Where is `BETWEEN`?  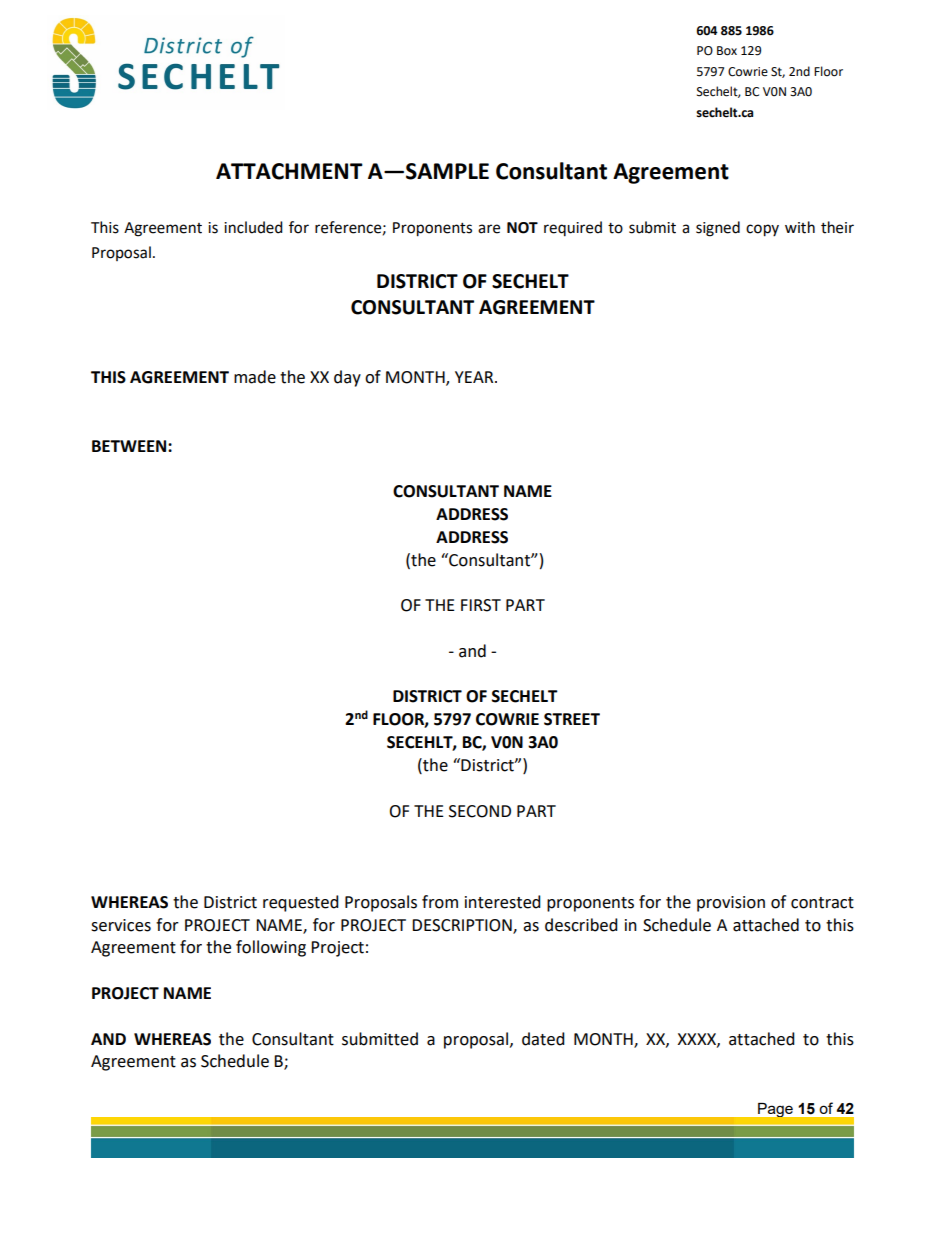
BETWEEN is located at coordinates (130, 446).
